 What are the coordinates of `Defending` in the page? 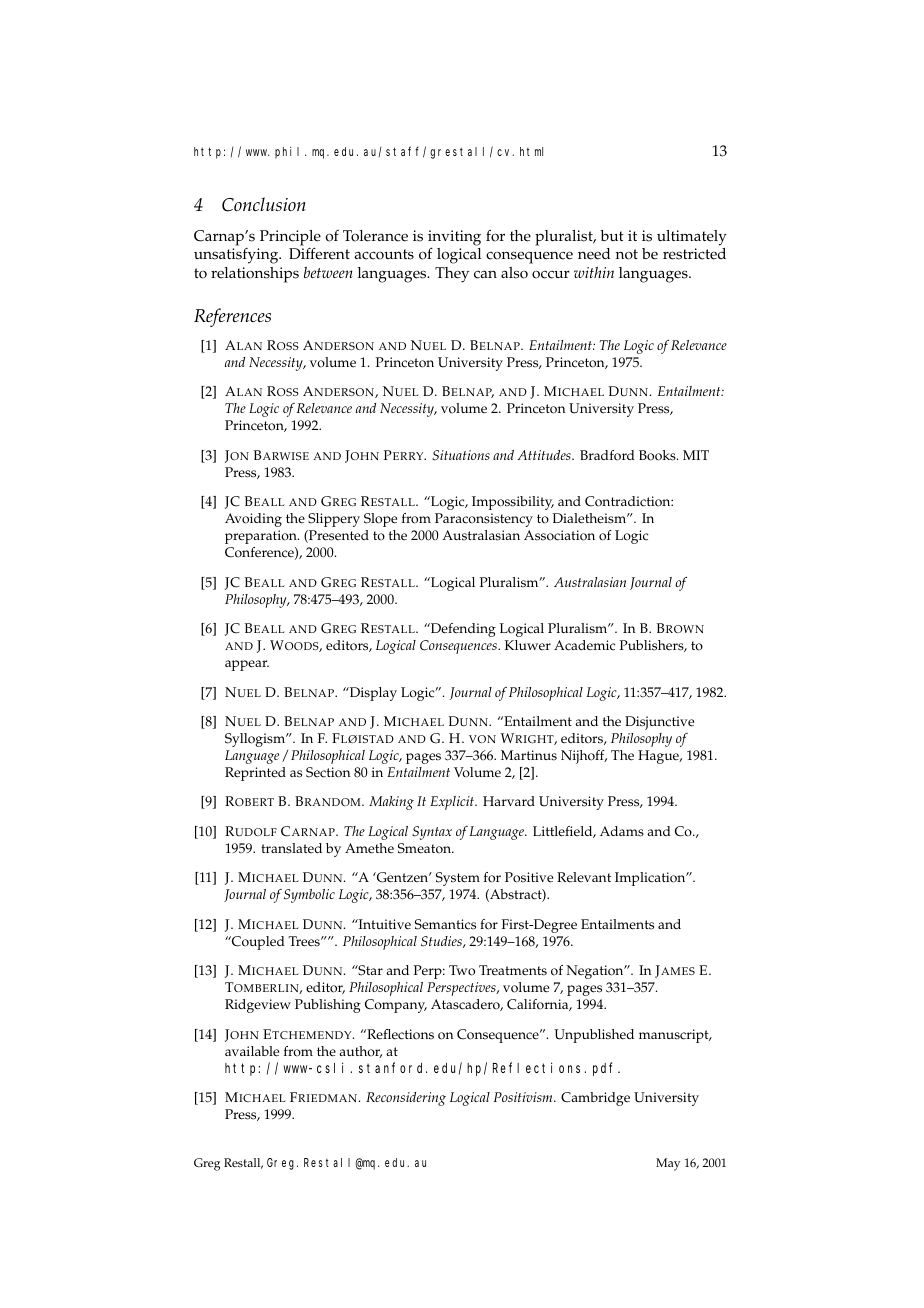 It's located at (462, 630).
